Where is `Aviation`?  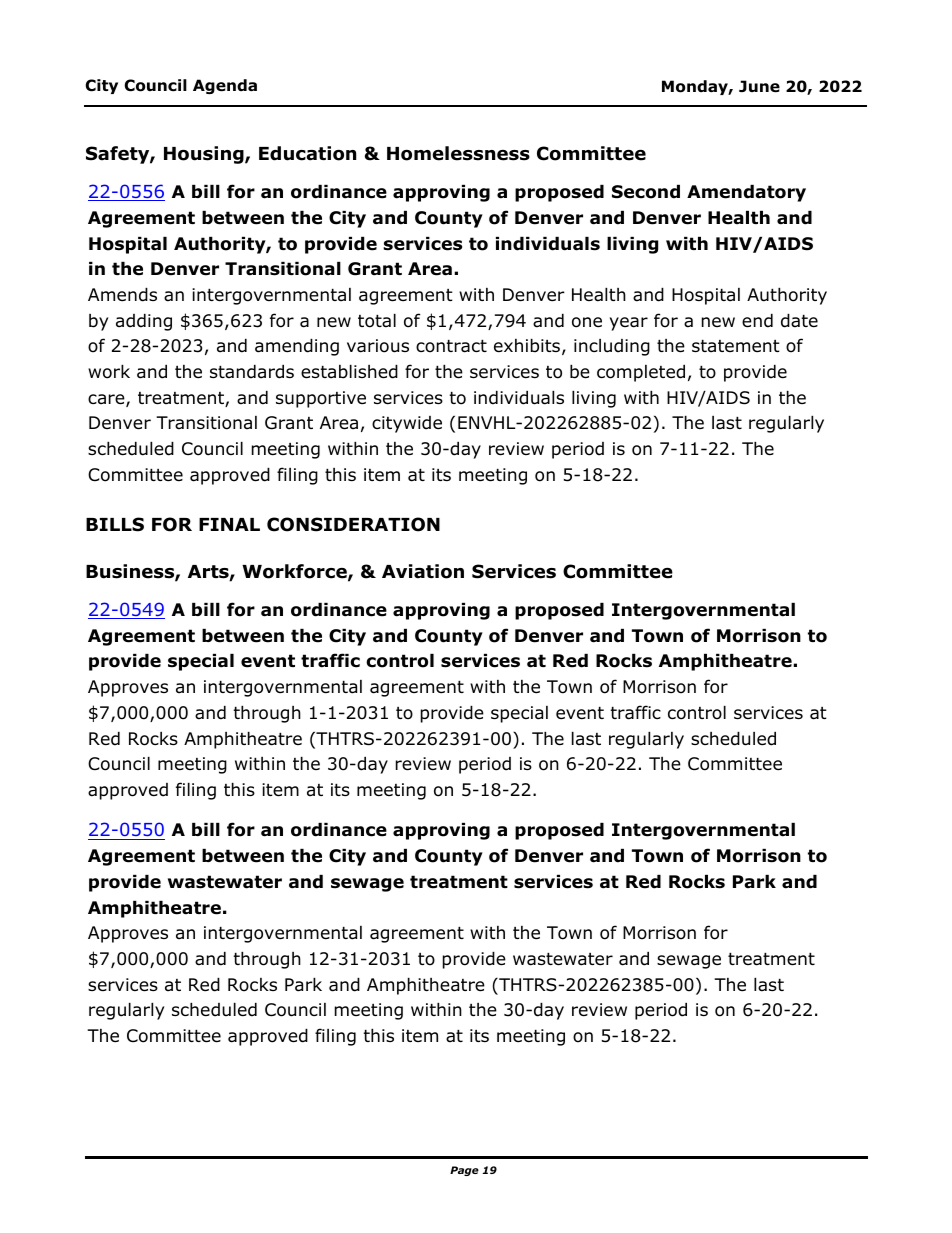
Aviation is located at coordinates (423, 571).
